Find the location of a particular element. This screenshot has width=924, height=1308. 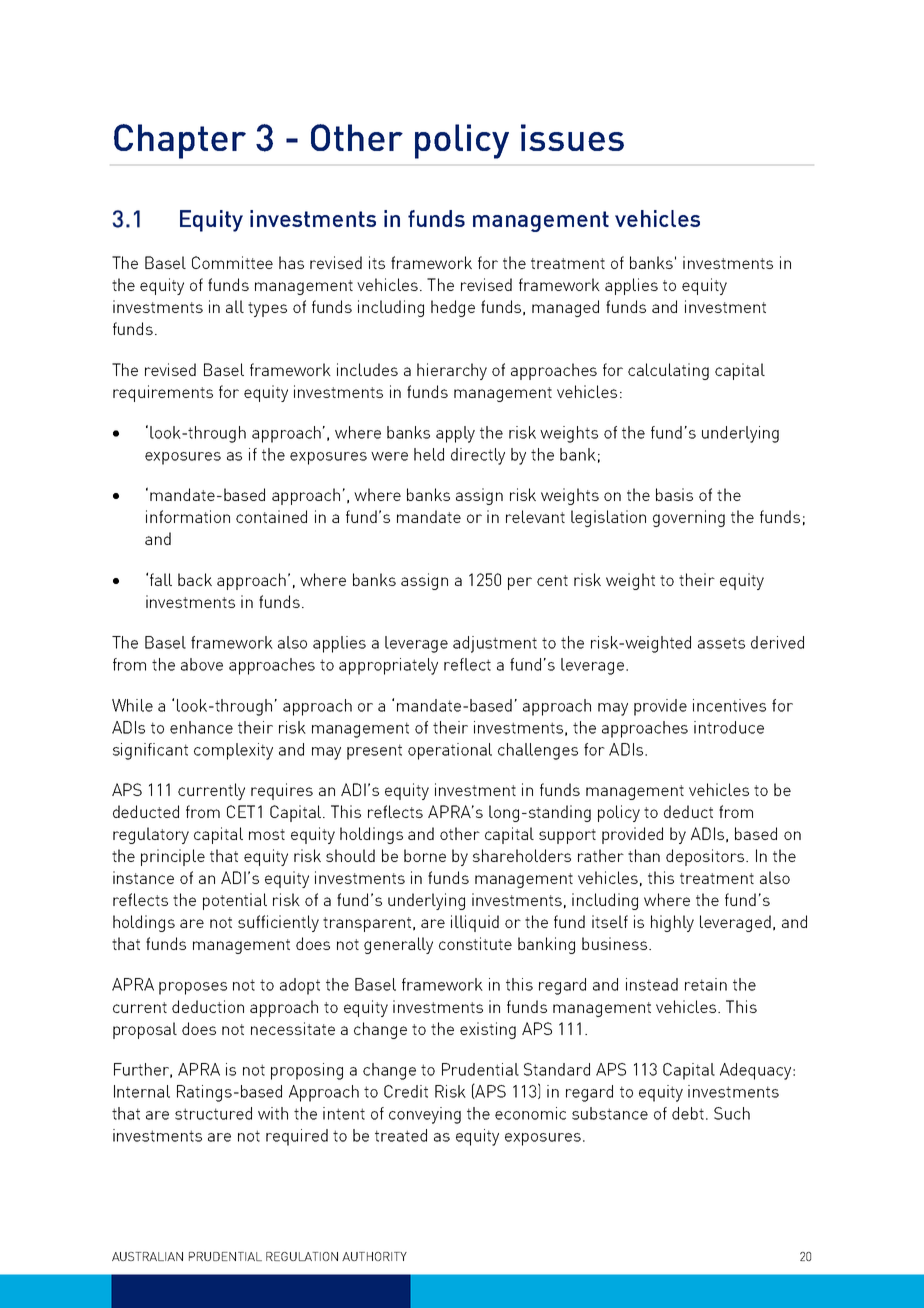

AUSTRALIAN is located at coordinates (147, 1256).
